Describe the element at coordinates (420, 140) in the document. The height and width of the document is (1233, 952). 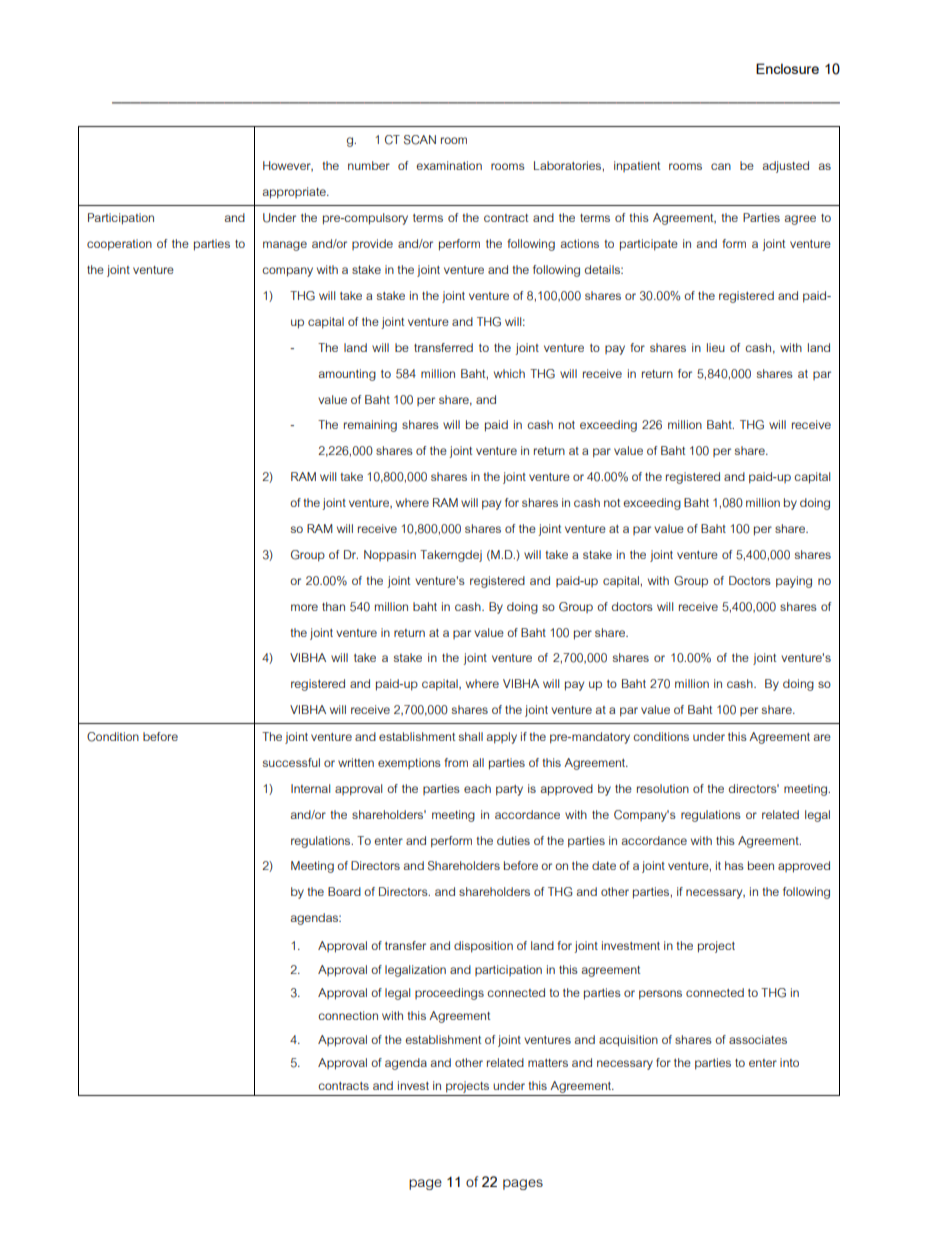
I see `SCAN` at that location.
